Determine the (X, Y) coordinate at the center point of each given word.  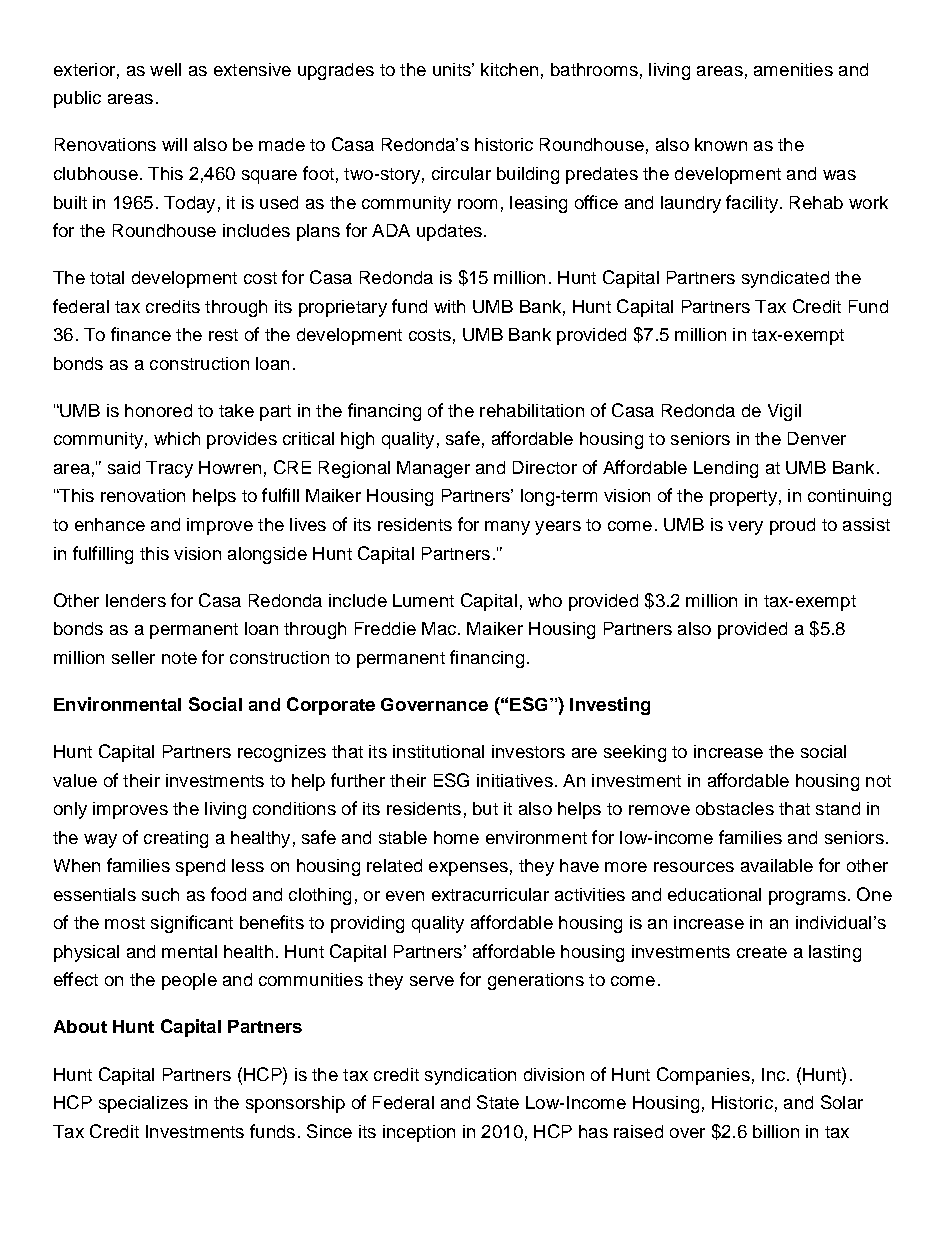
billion (776, 1131)
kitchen (509, 69)
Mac (440, 628)
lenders (136, 600)
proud (792, 526)
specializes (143, 1104)
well (165, 69)
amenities (793, 69)
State (498, 1102)
